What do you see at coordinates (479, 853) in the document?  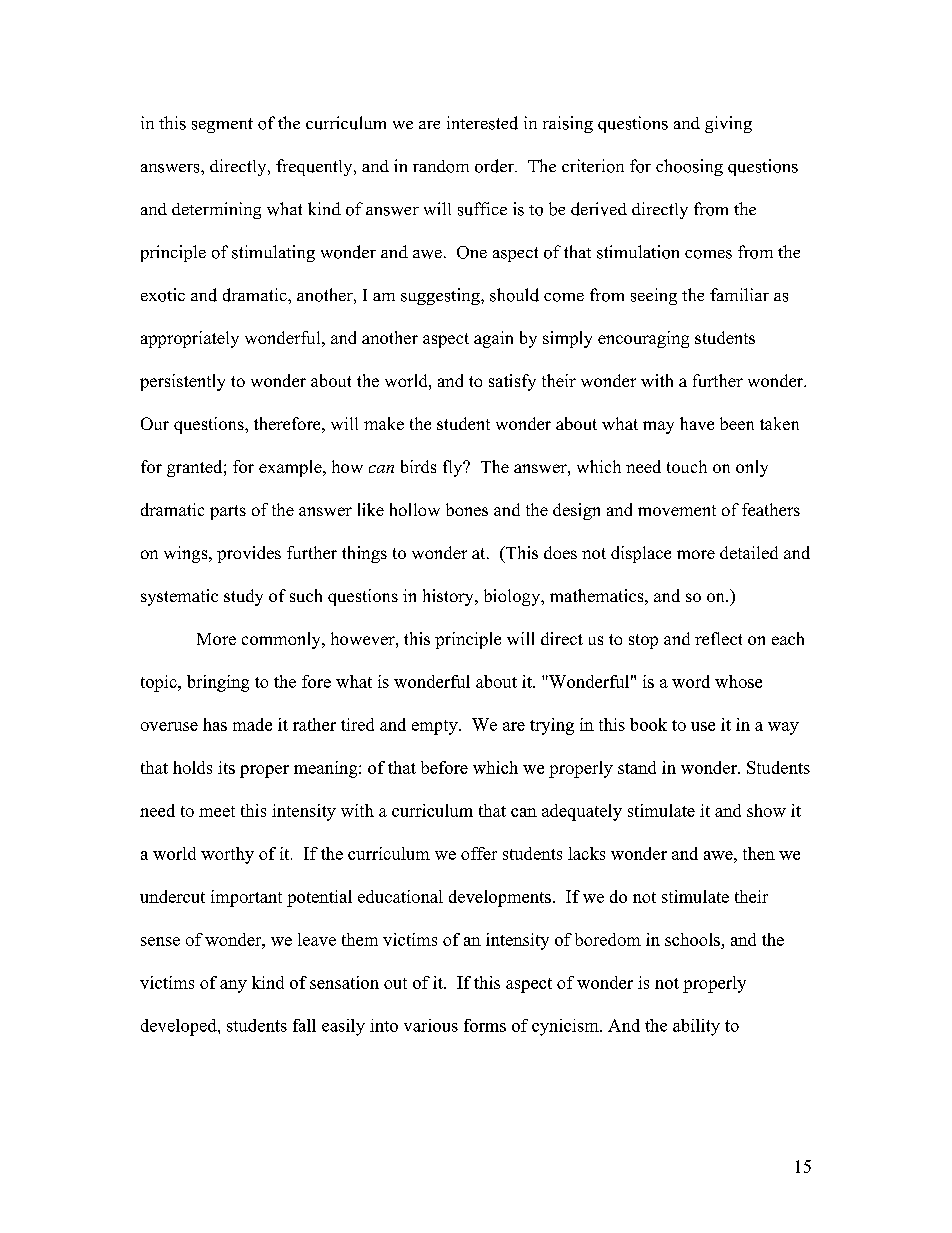 I see `offer` at bounding box center [479, 853].
